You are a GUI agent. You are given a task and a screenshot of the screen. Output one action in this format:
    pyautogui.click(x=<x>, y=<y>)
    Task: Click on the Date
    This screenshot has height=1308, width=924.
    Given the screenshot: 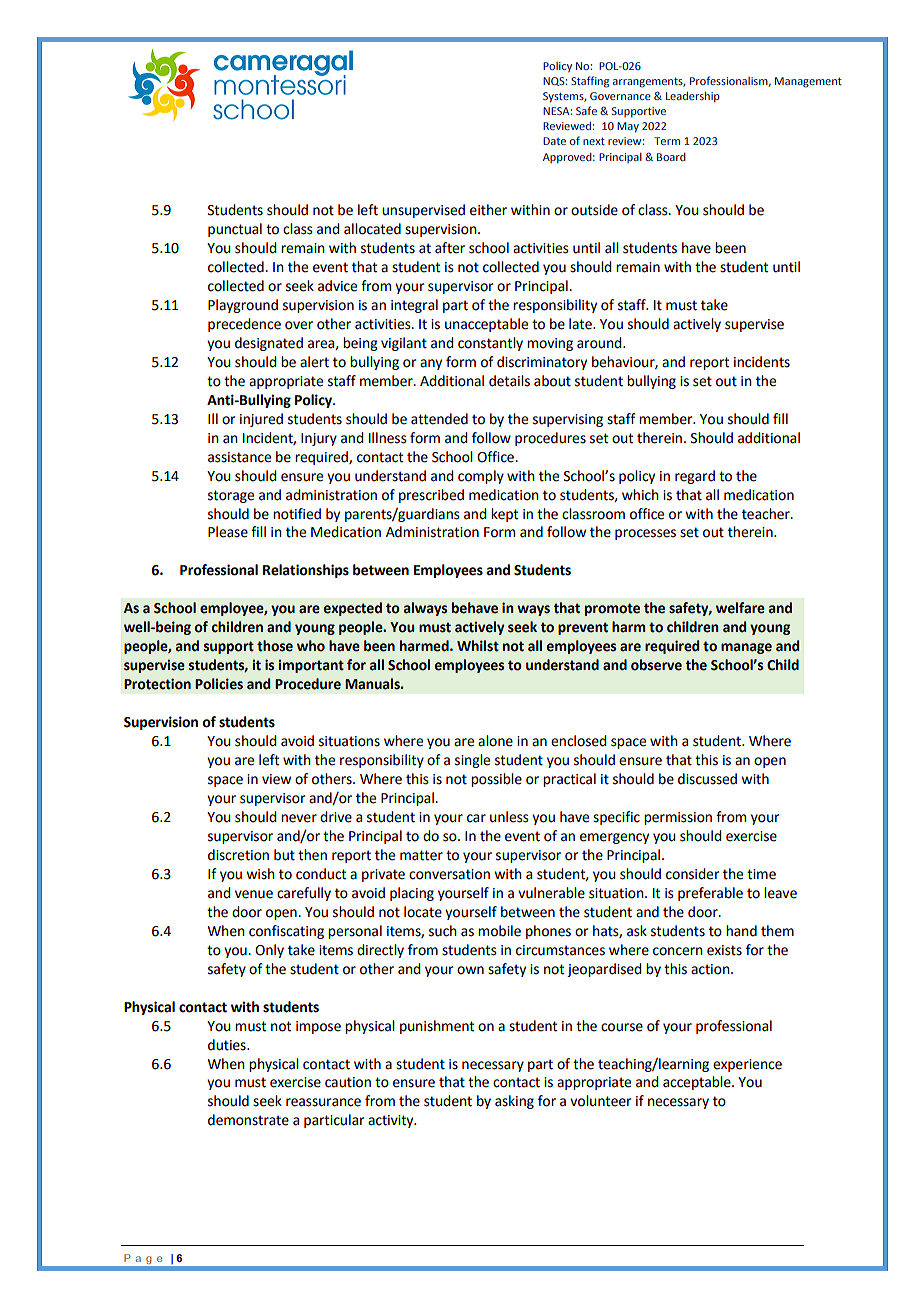 What is the action you would take?
    pyautogui.click(x=554, y=141)
